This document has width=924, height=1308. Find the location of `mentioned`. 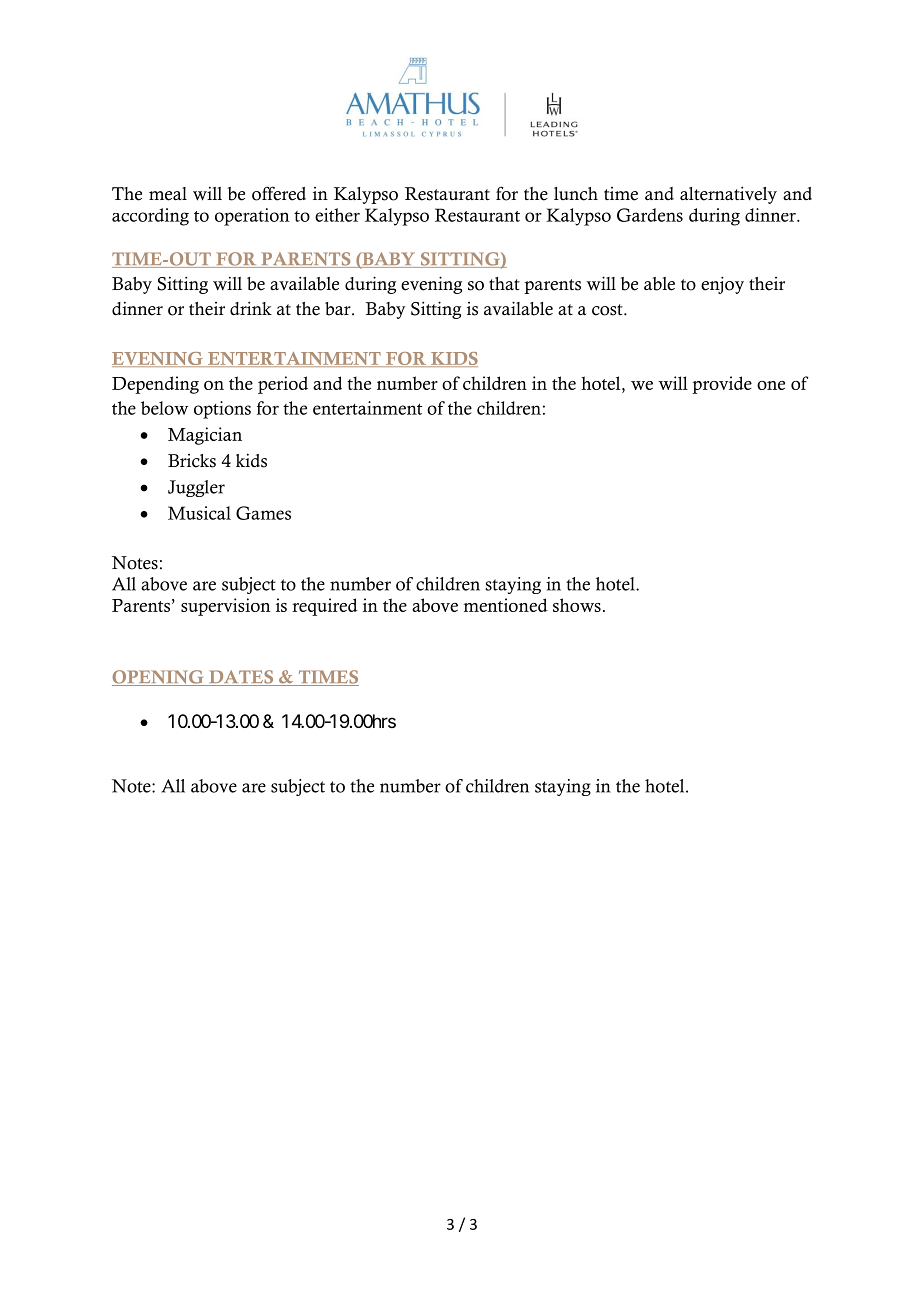

mentioned is located at coordinates (505, 605).
